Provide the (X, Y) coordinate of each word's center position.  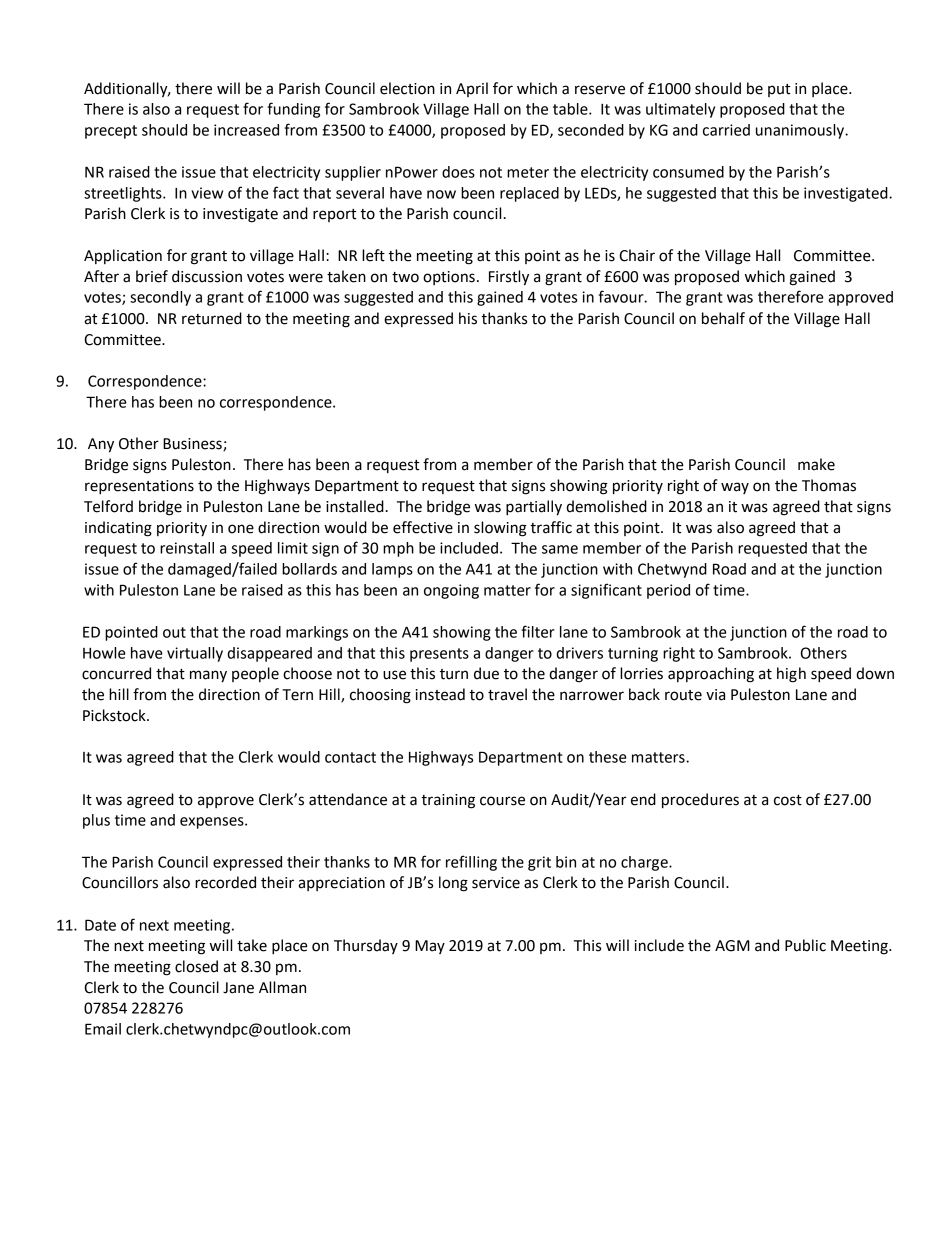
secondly (160, 298)
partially (534, 508)
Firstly (509, 278)
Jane (238, 988)
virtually (195, 654)
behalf (723, 318)
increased (246, 130)
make (816, 464)
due (486, 673)
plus (96, 821)
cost (788, 800)
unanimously (801, 131)
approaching (711, 675)
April (472, 89)
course (502, 801)
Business (193, 445)
